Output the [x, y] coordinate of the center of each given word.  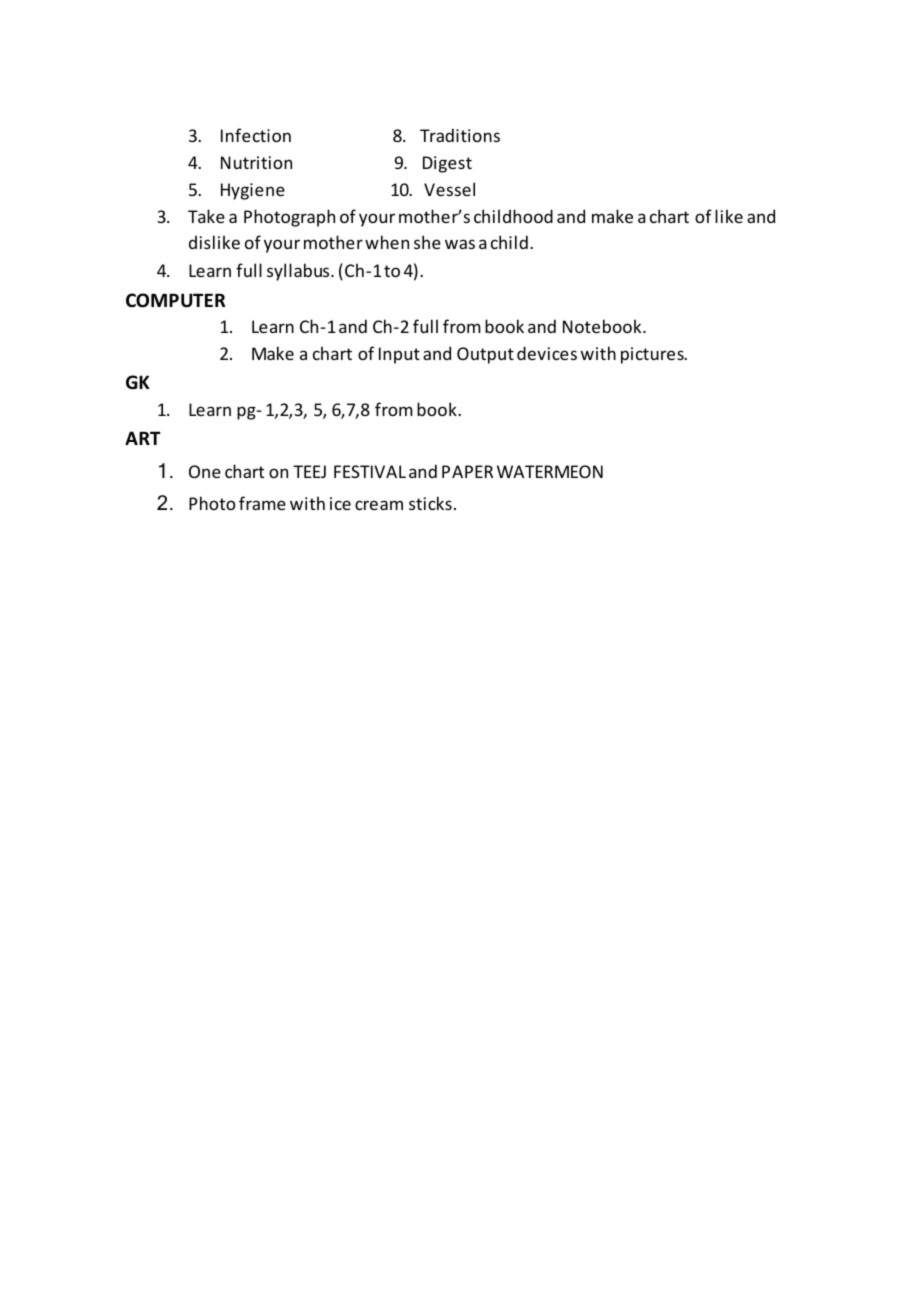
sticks [430, 503]
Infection [256, 135]
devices [547, 353]
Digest [447, 164]
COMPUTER [175, 300]
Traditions [460, 135]
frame [262, 503]
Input [399, 355]
